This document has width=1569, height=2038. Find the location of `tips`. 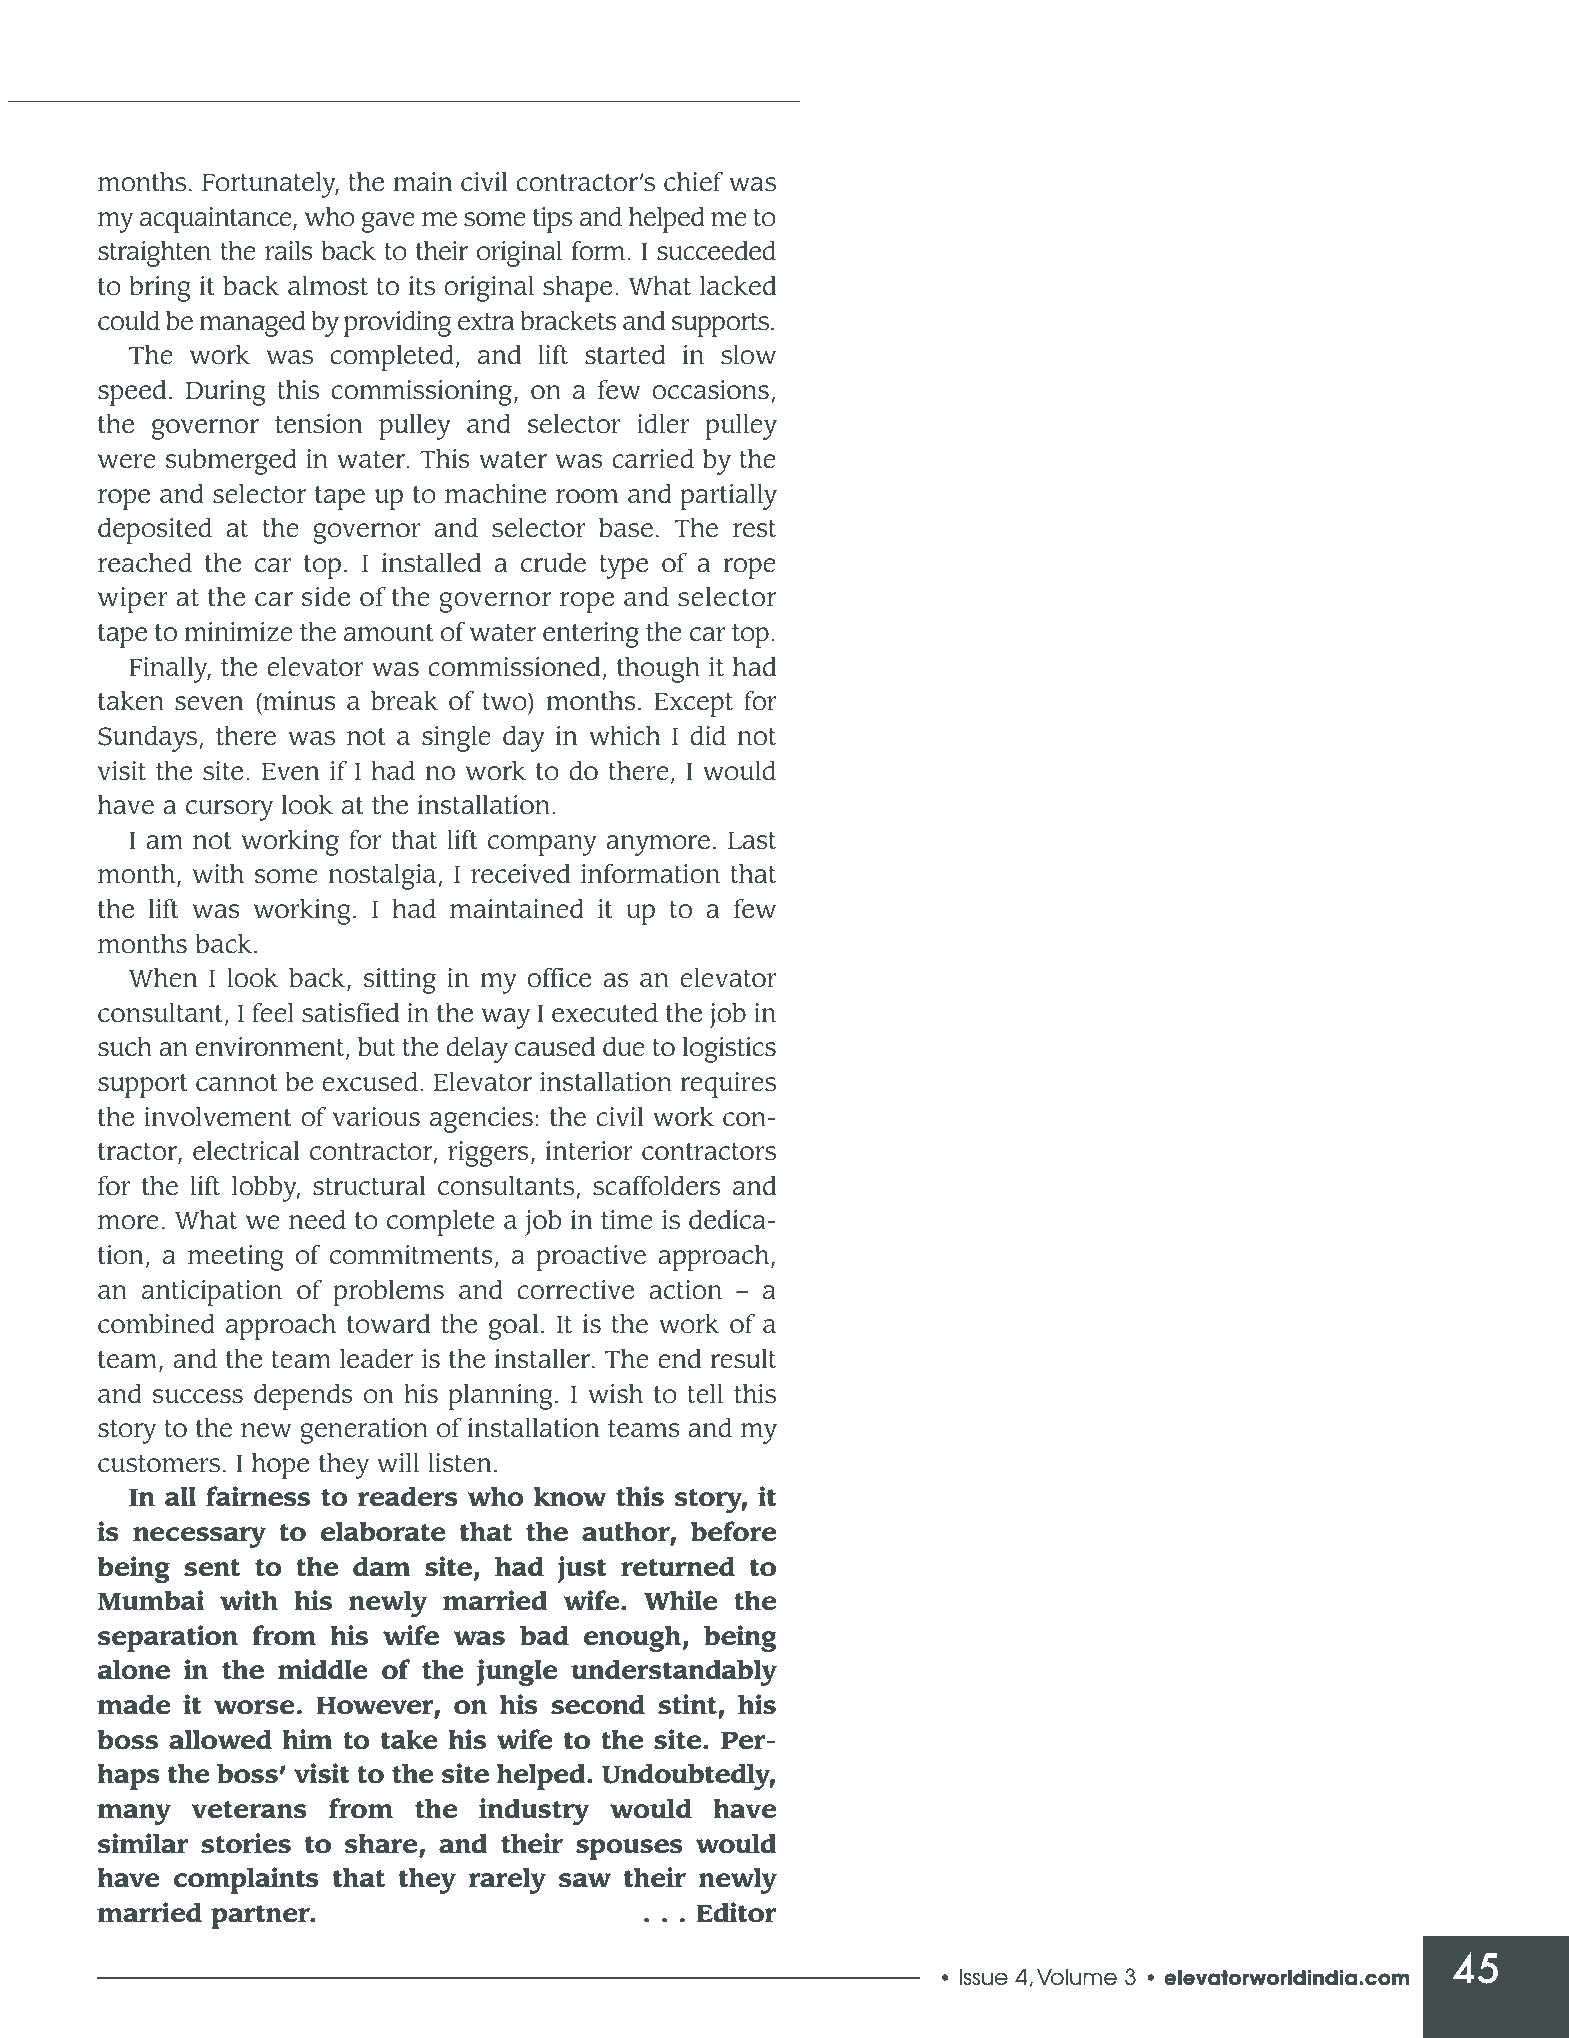

tips is located at coordinates (553, 220).
